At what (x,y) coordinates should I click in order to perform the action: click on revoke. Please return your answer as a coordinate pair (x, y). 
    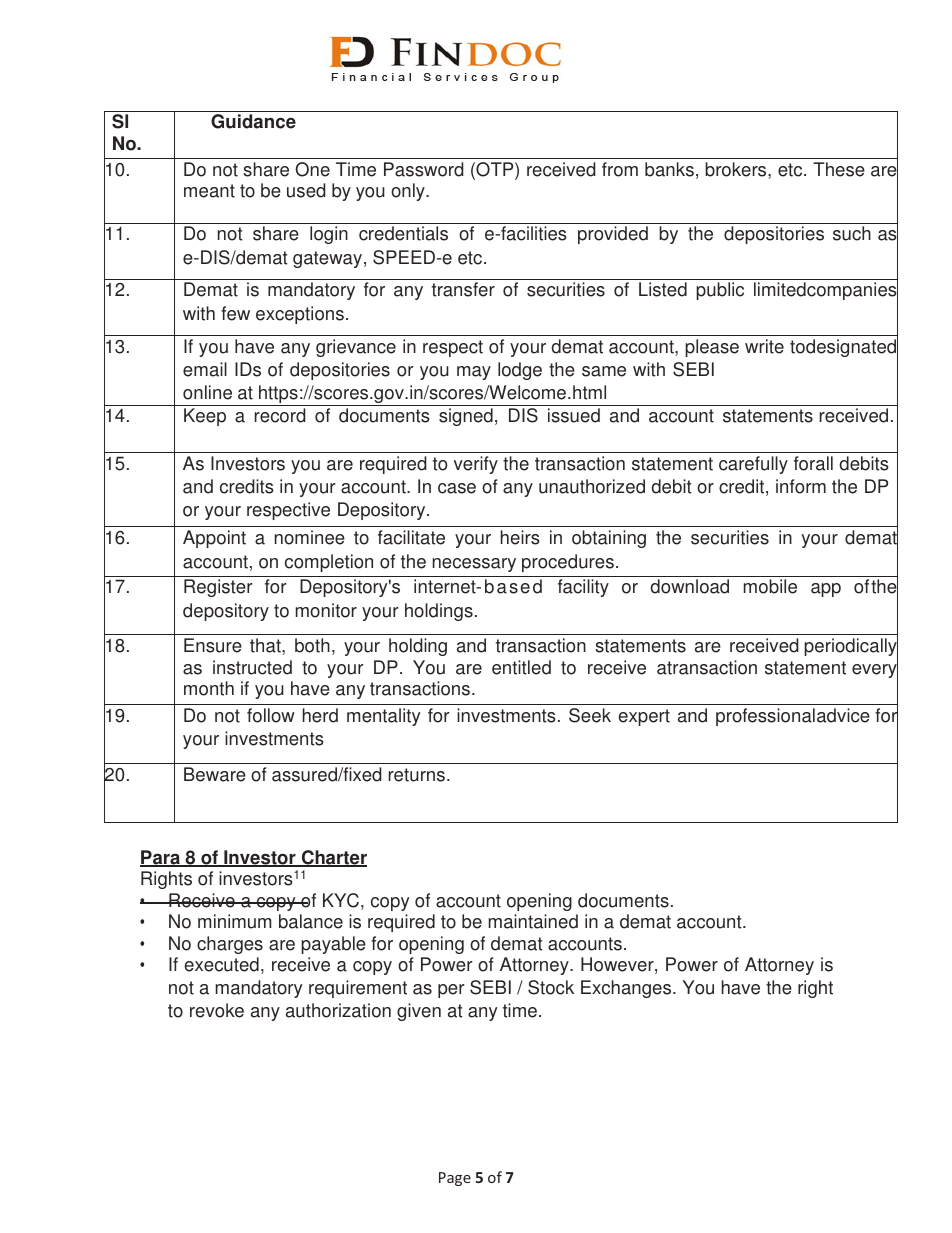
    Looking at the image, I should click on (217, 1010).
